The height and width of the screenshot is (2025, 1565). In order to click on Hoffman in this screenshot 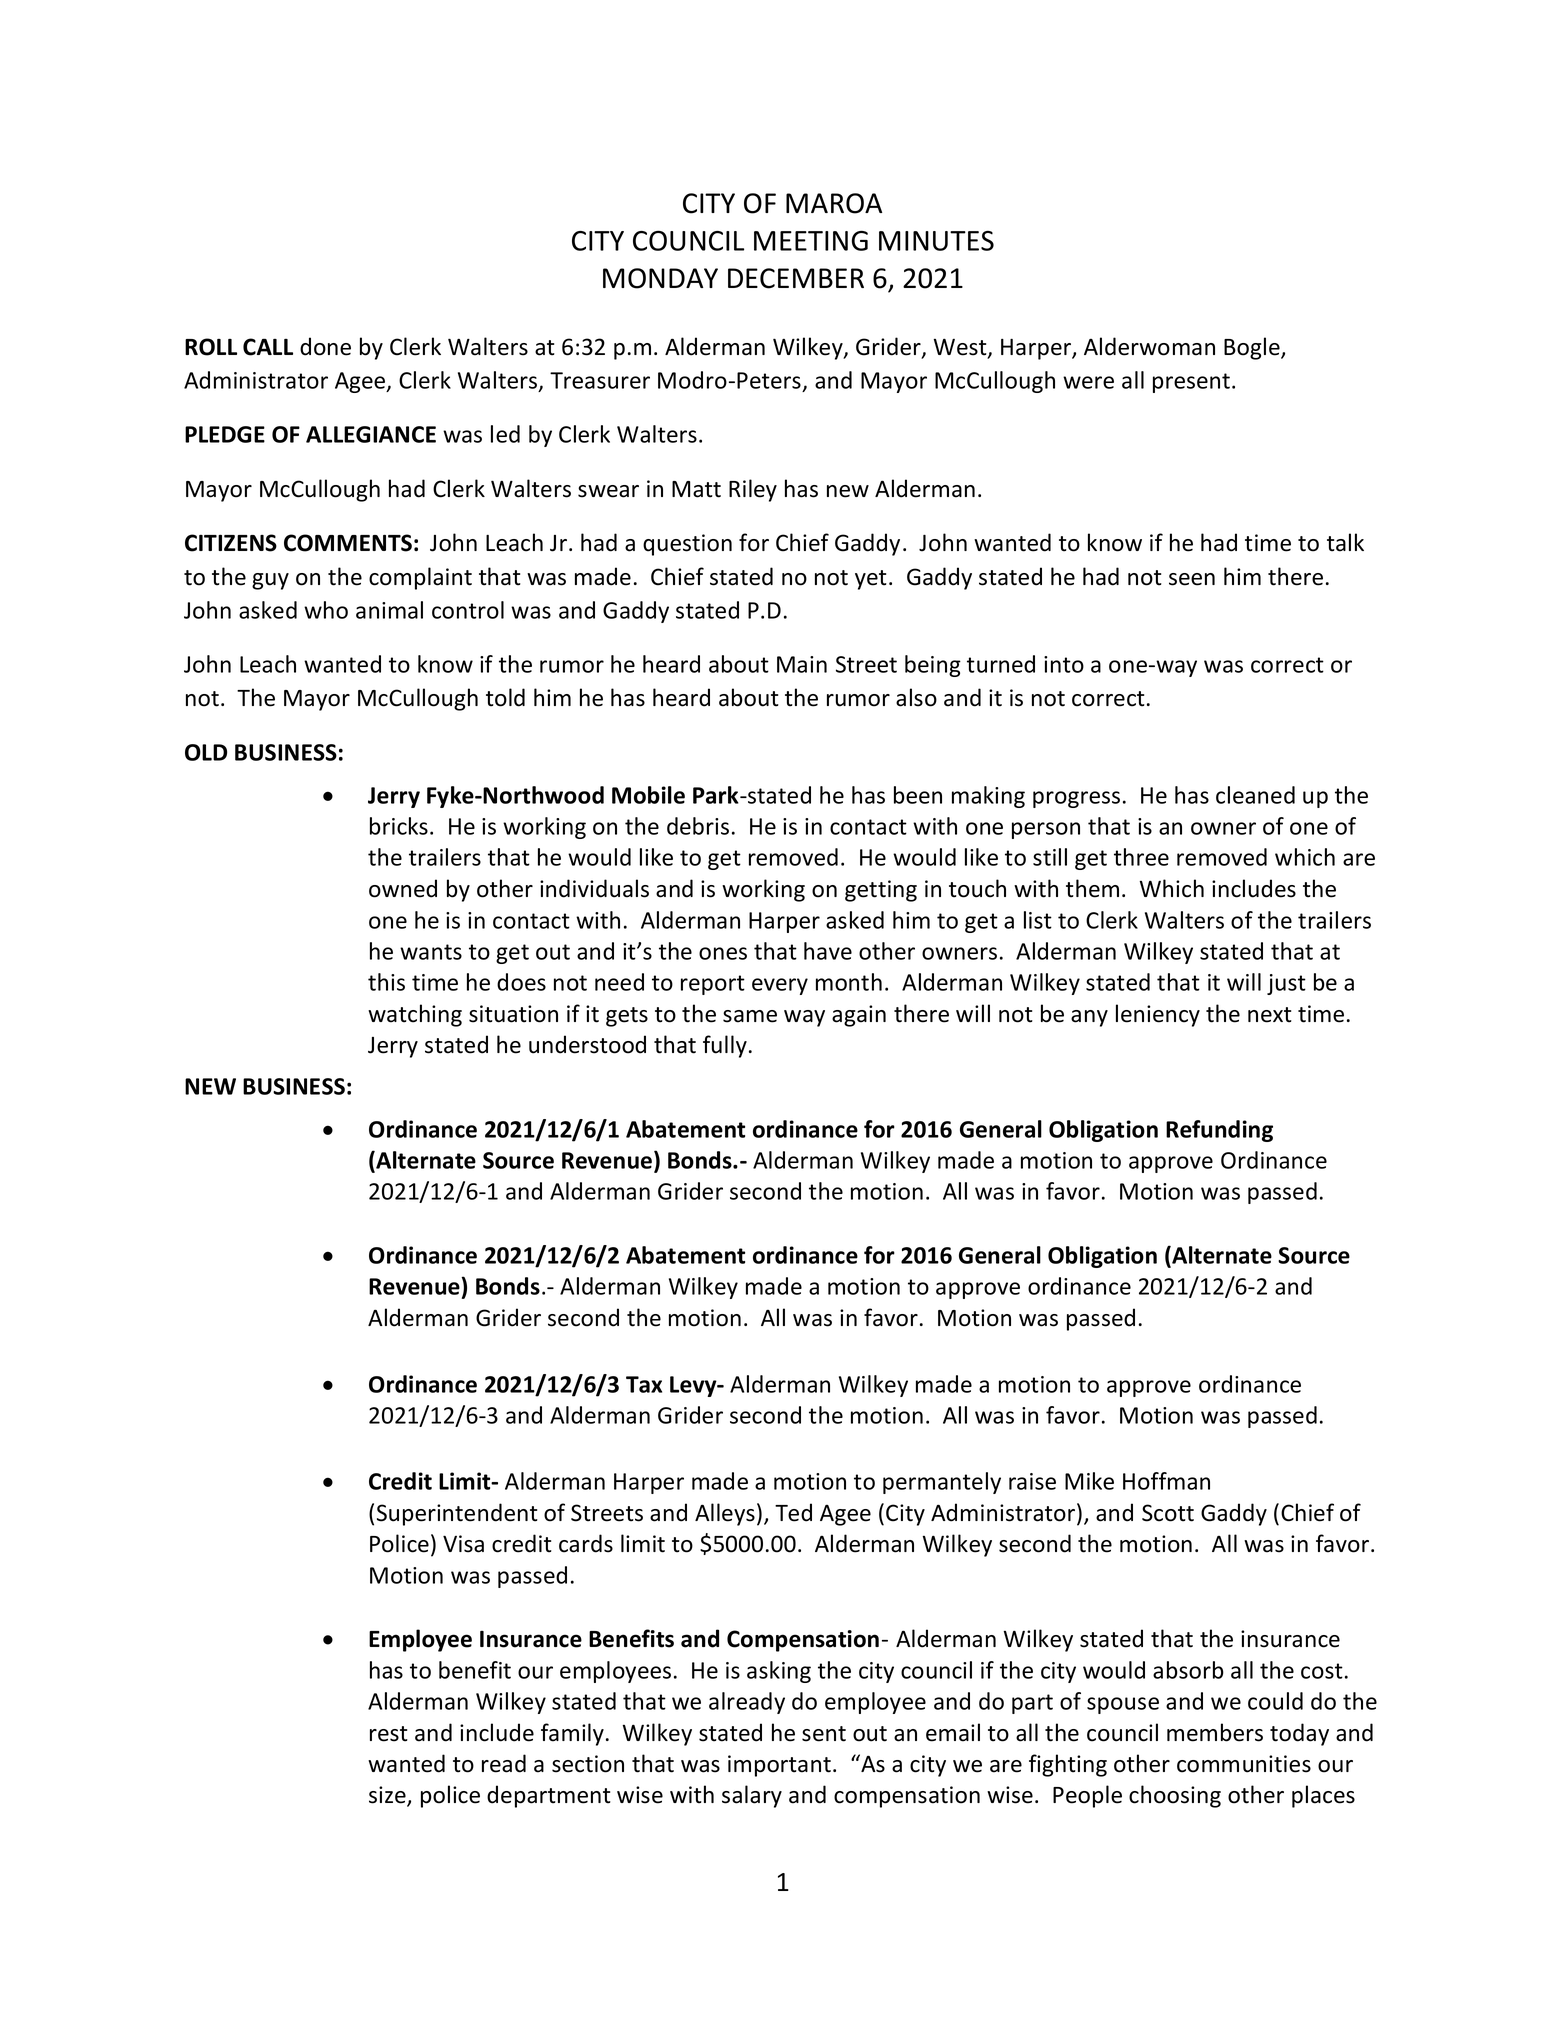, I will do `click(1166, 1481)`.
